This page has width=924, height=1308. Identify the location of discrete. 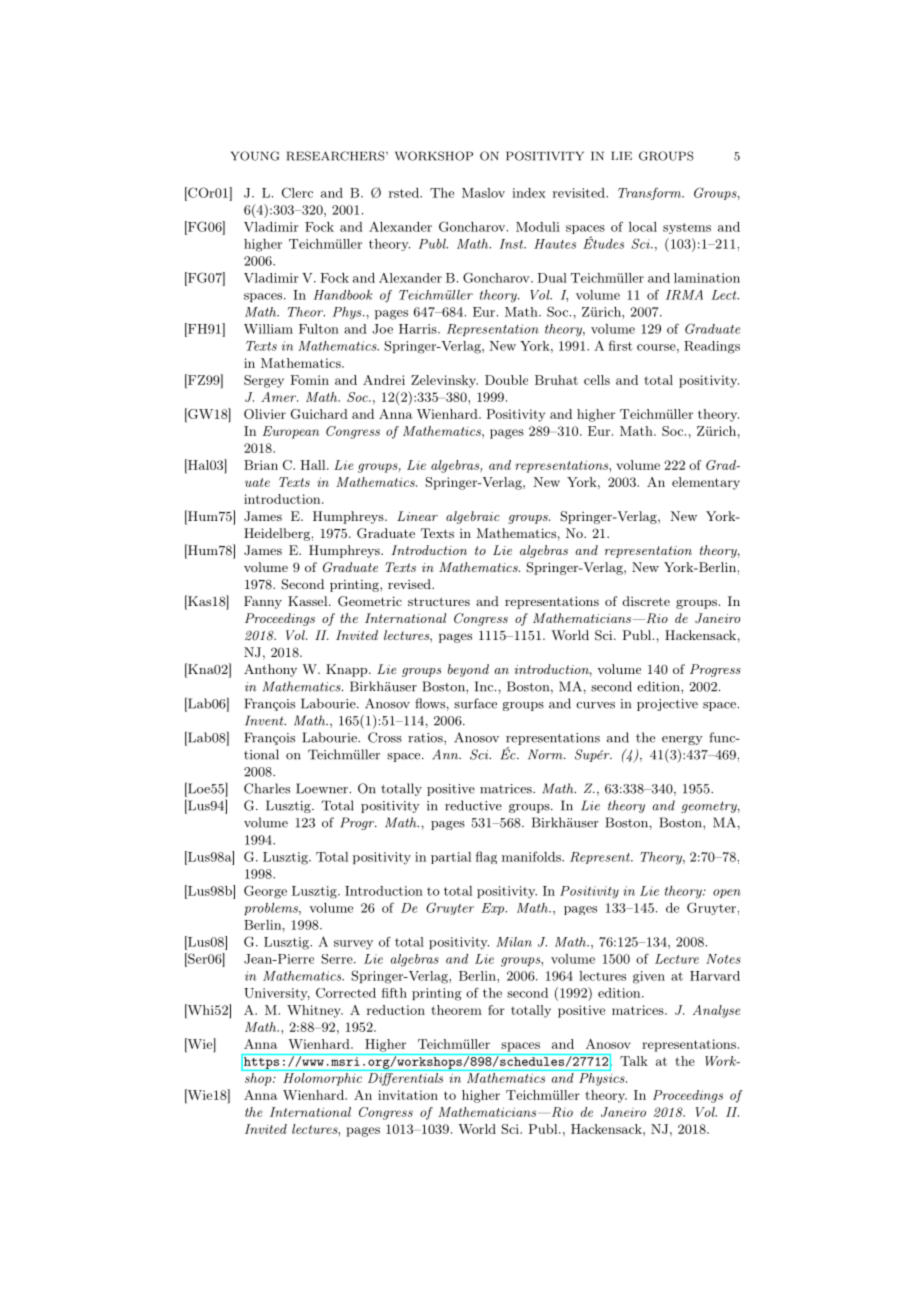
(646, 601).
